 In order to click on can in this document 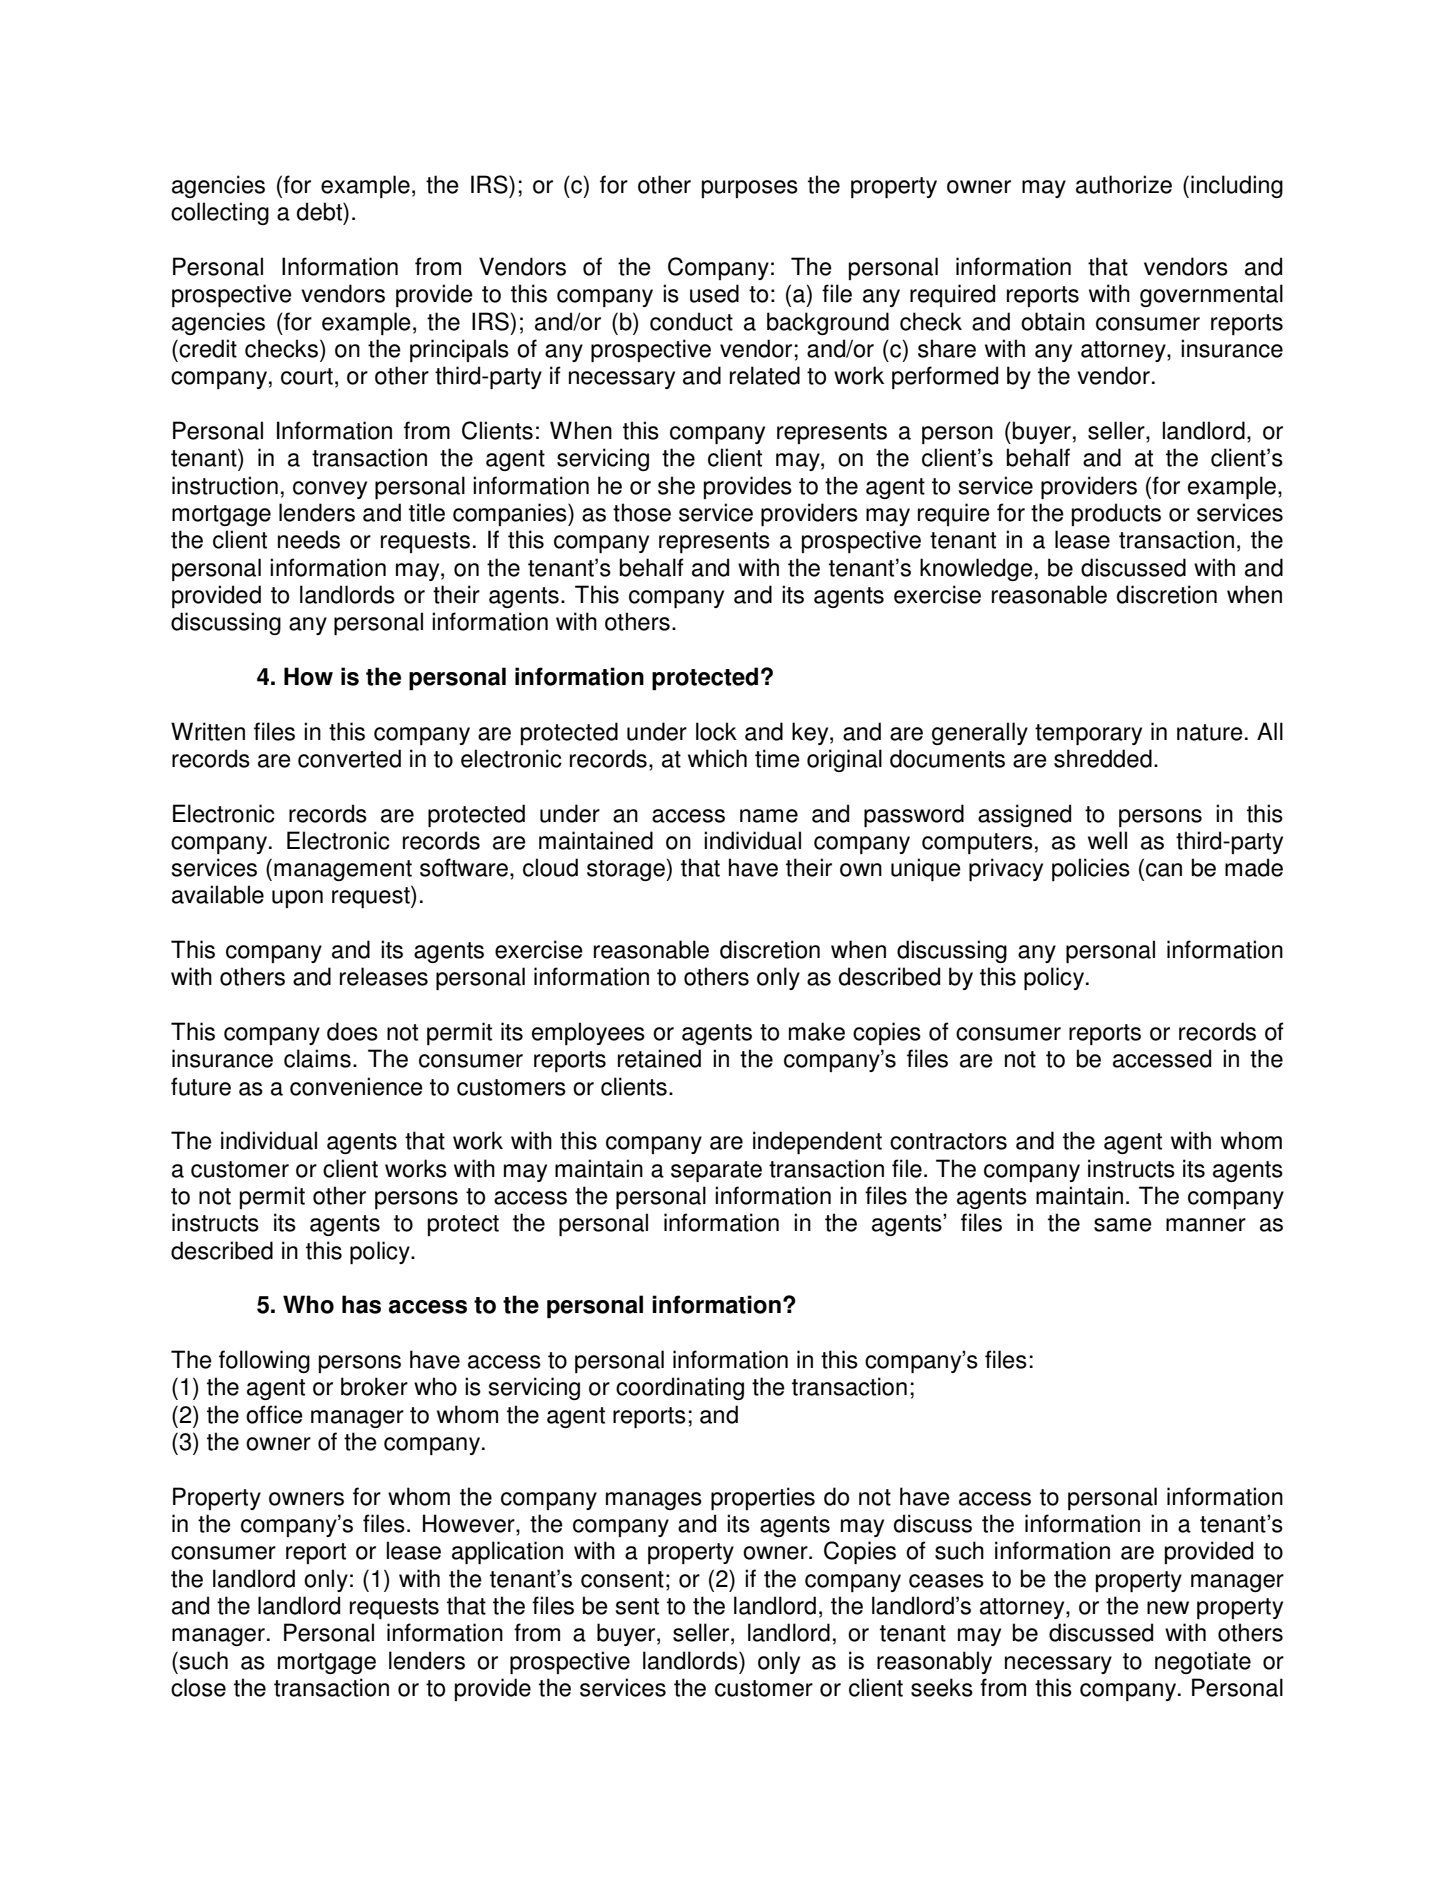, I will do `click(1164, 870)`.
